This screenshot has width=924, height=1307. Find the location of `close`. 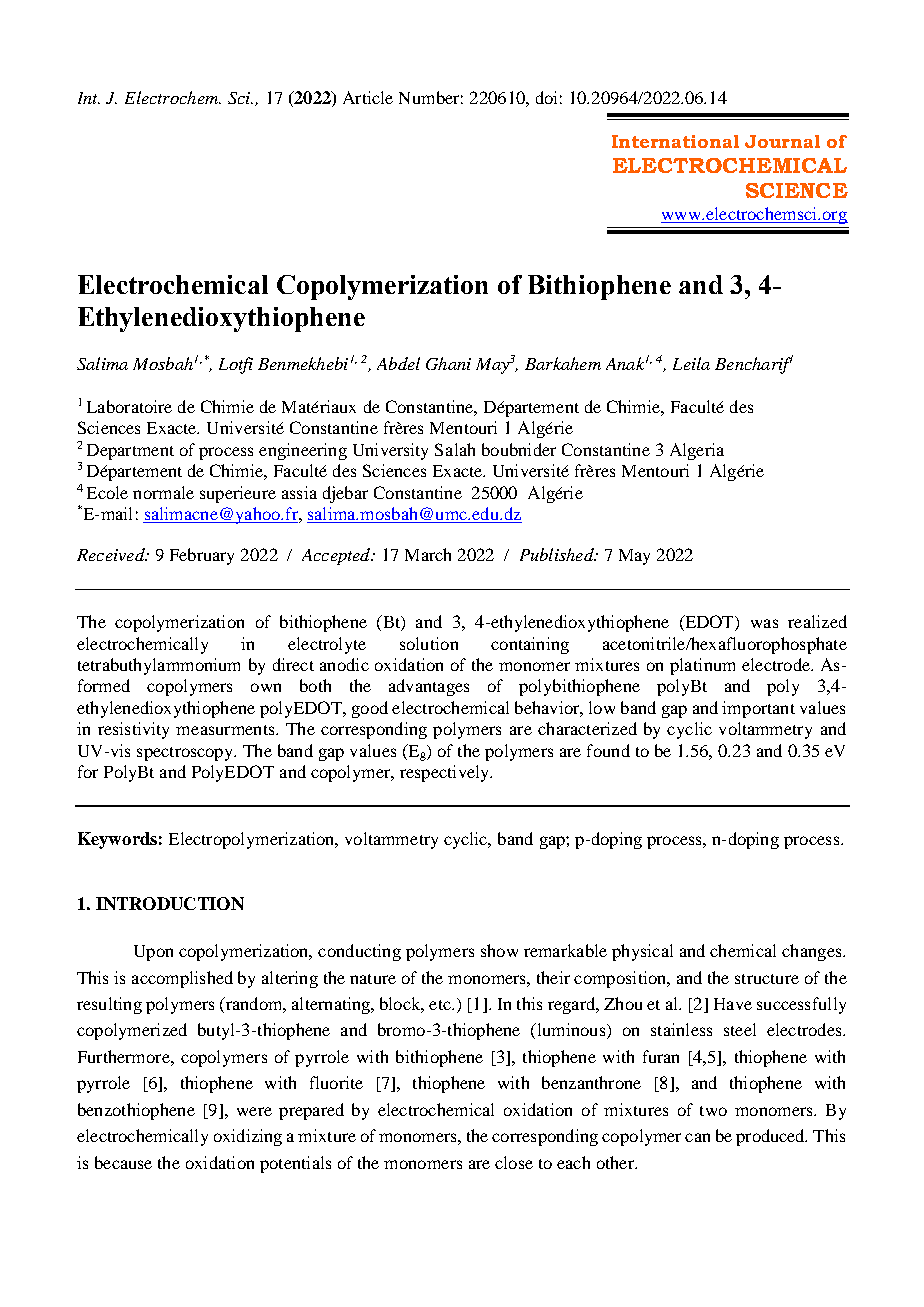

close is located at coordinates (514, 1162).
